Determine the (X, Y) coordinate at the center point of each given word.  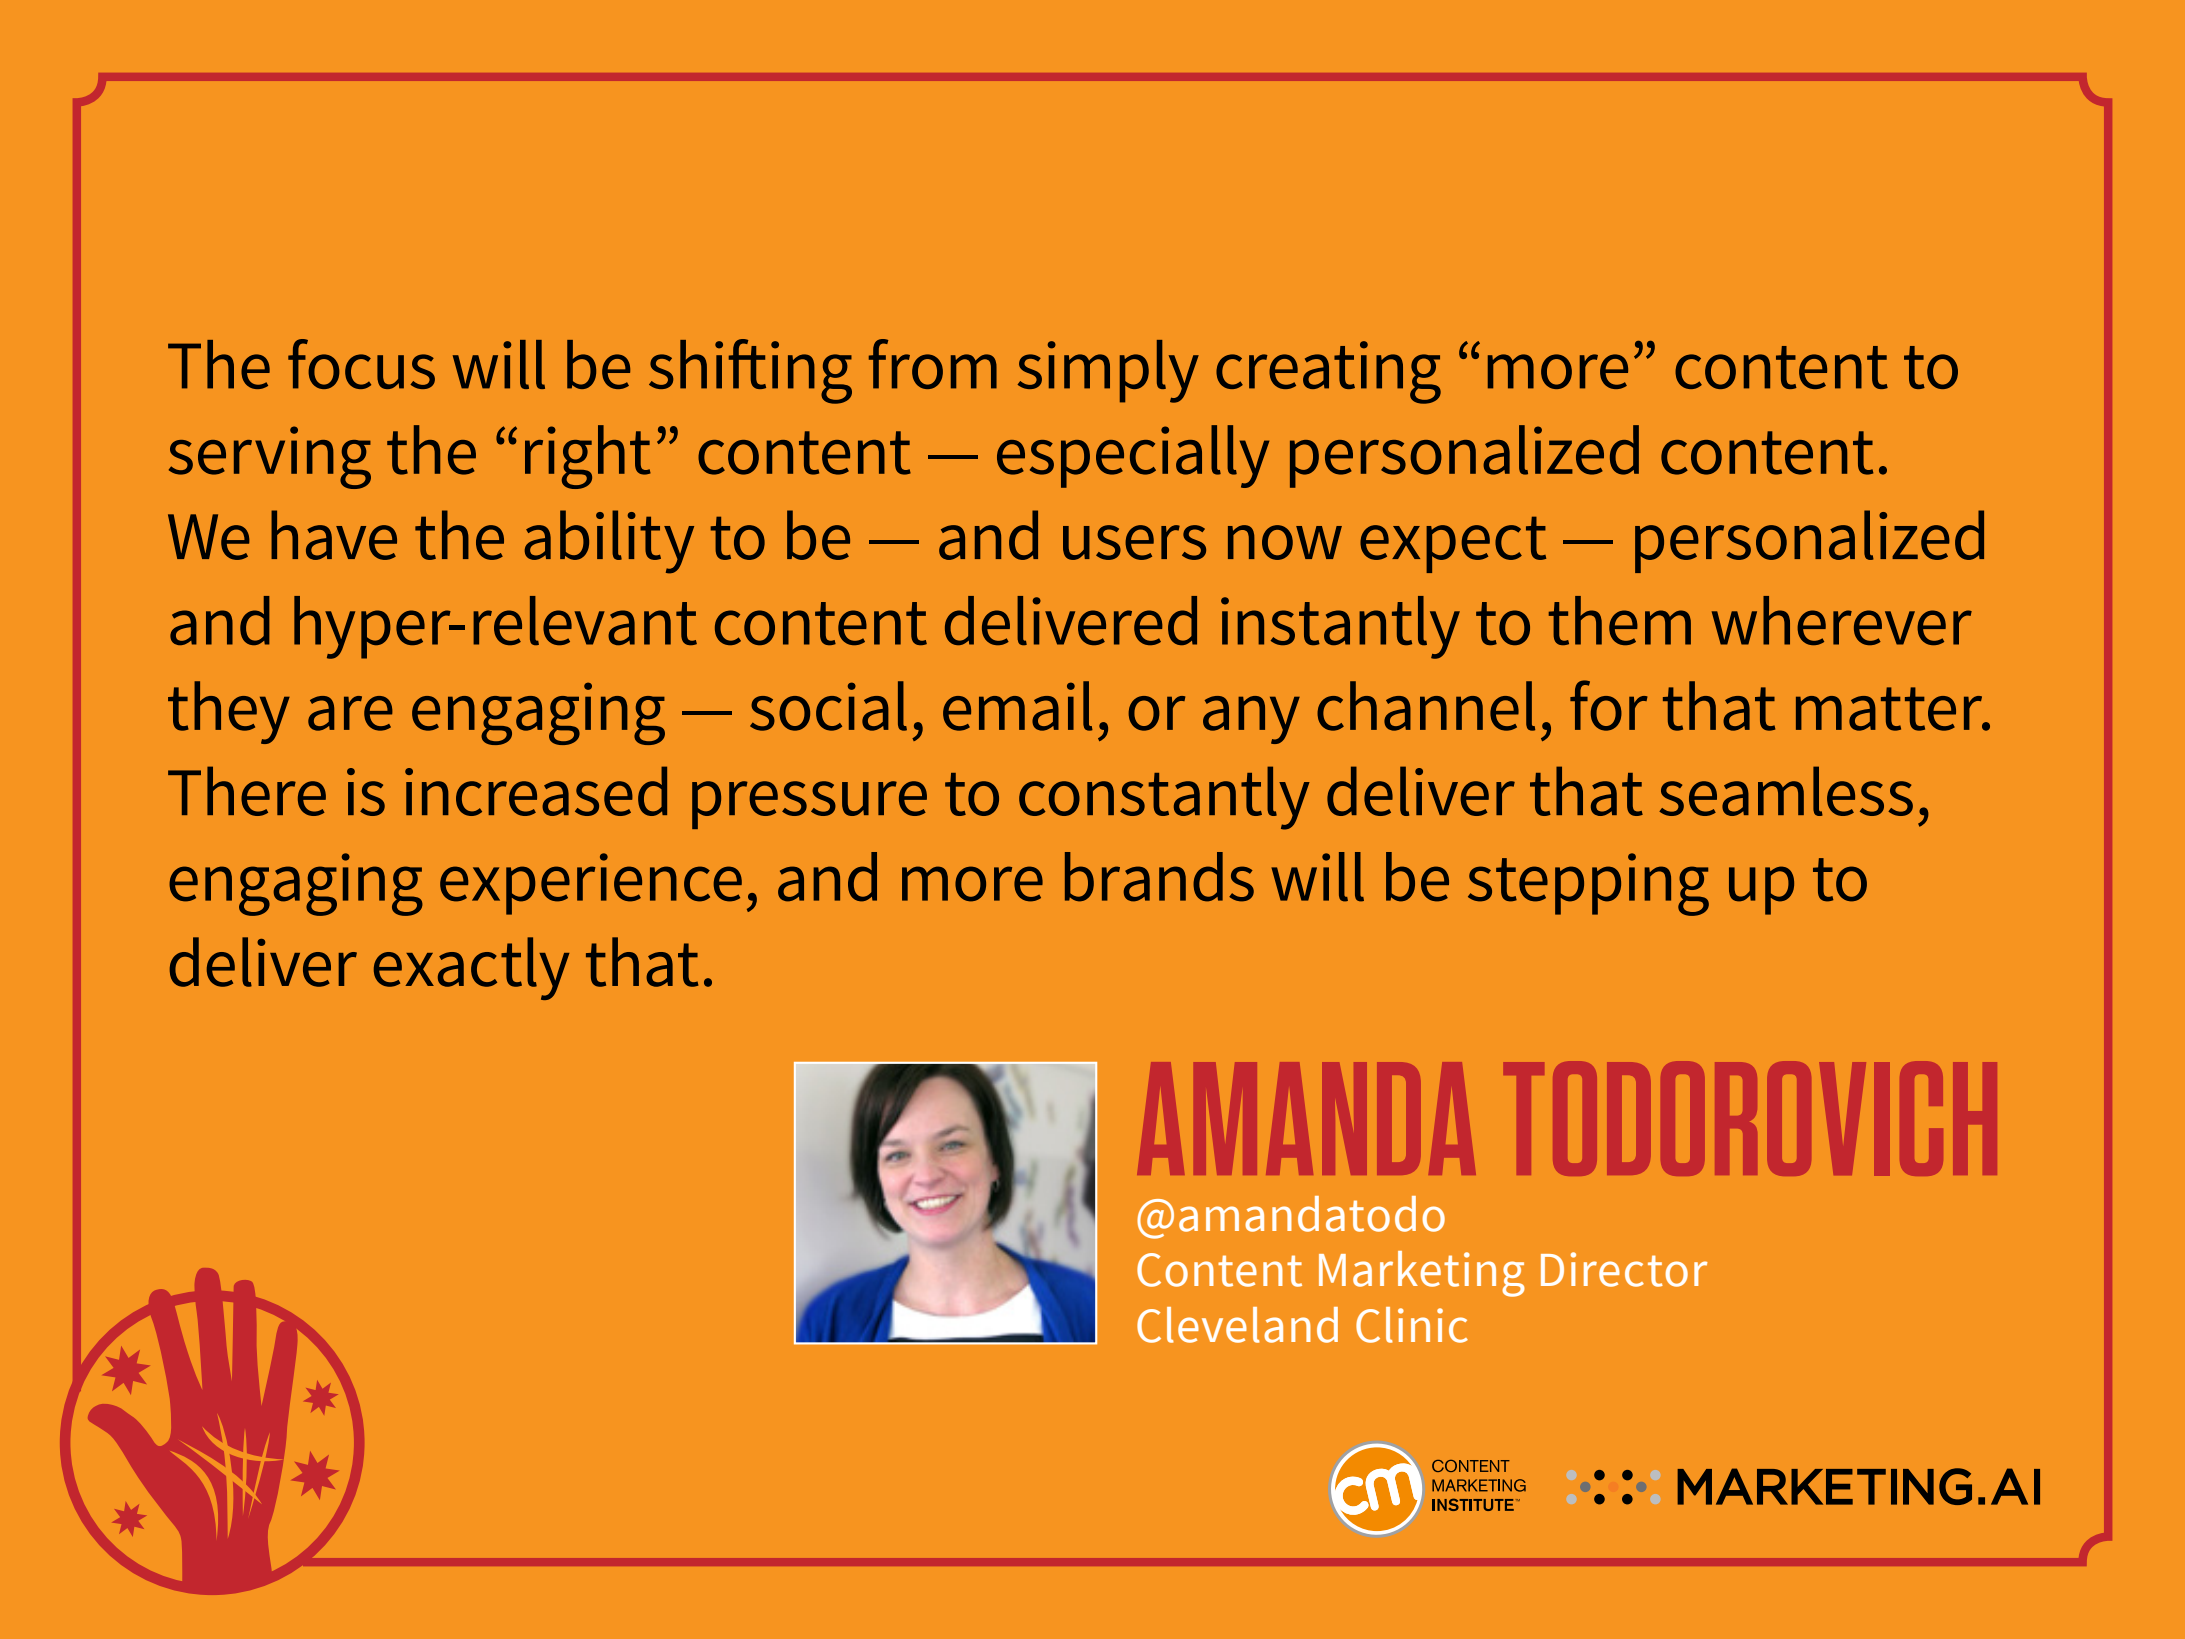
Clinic (1412, 1325)
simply (1108, 371)
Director (1624, 1269)
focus (361, 364)
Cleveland (1237, 1325)
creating (1328, 372)
